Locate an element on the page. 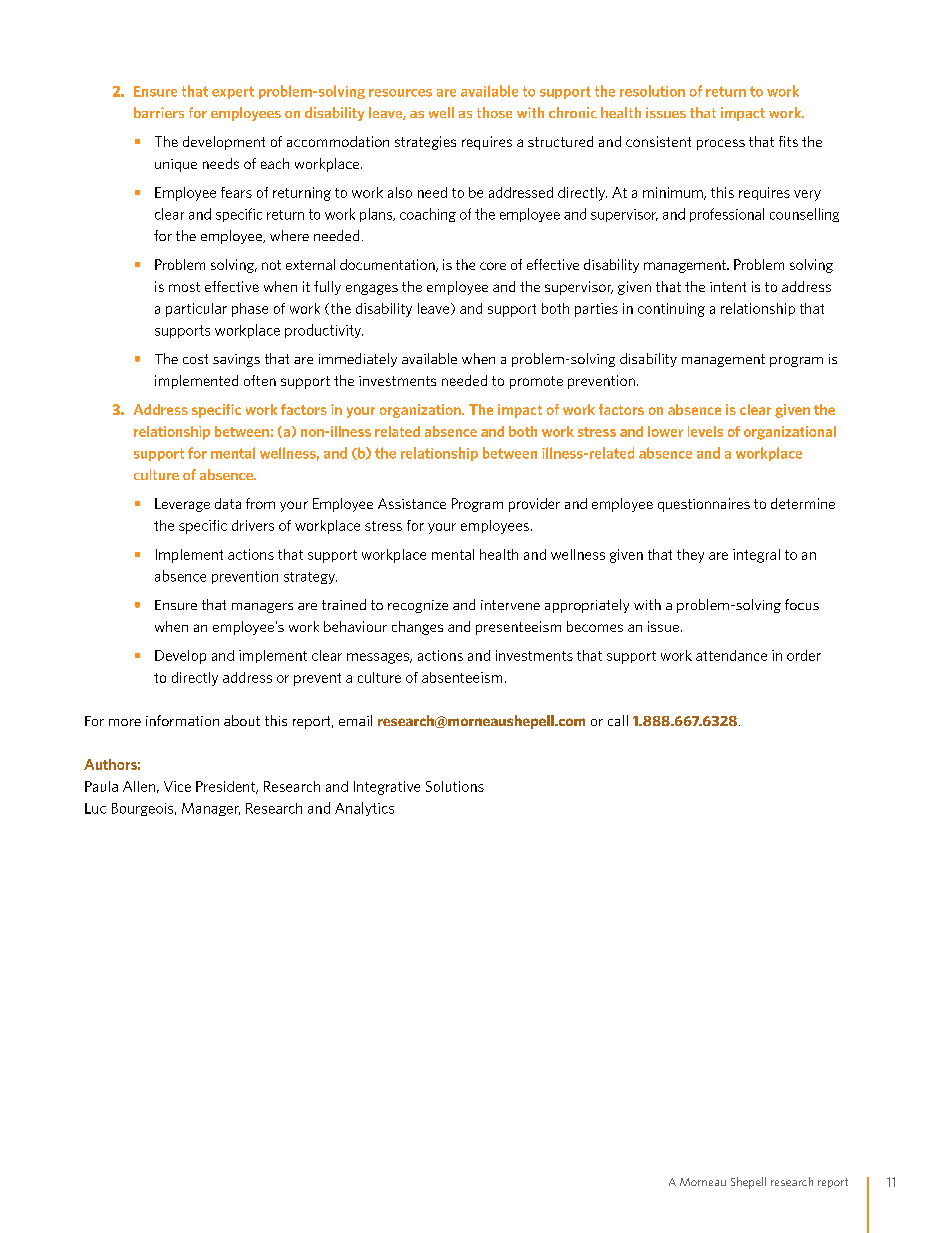 The width and height of the page is (952, 1233). Solutions is located at coordinates (455, 786).
